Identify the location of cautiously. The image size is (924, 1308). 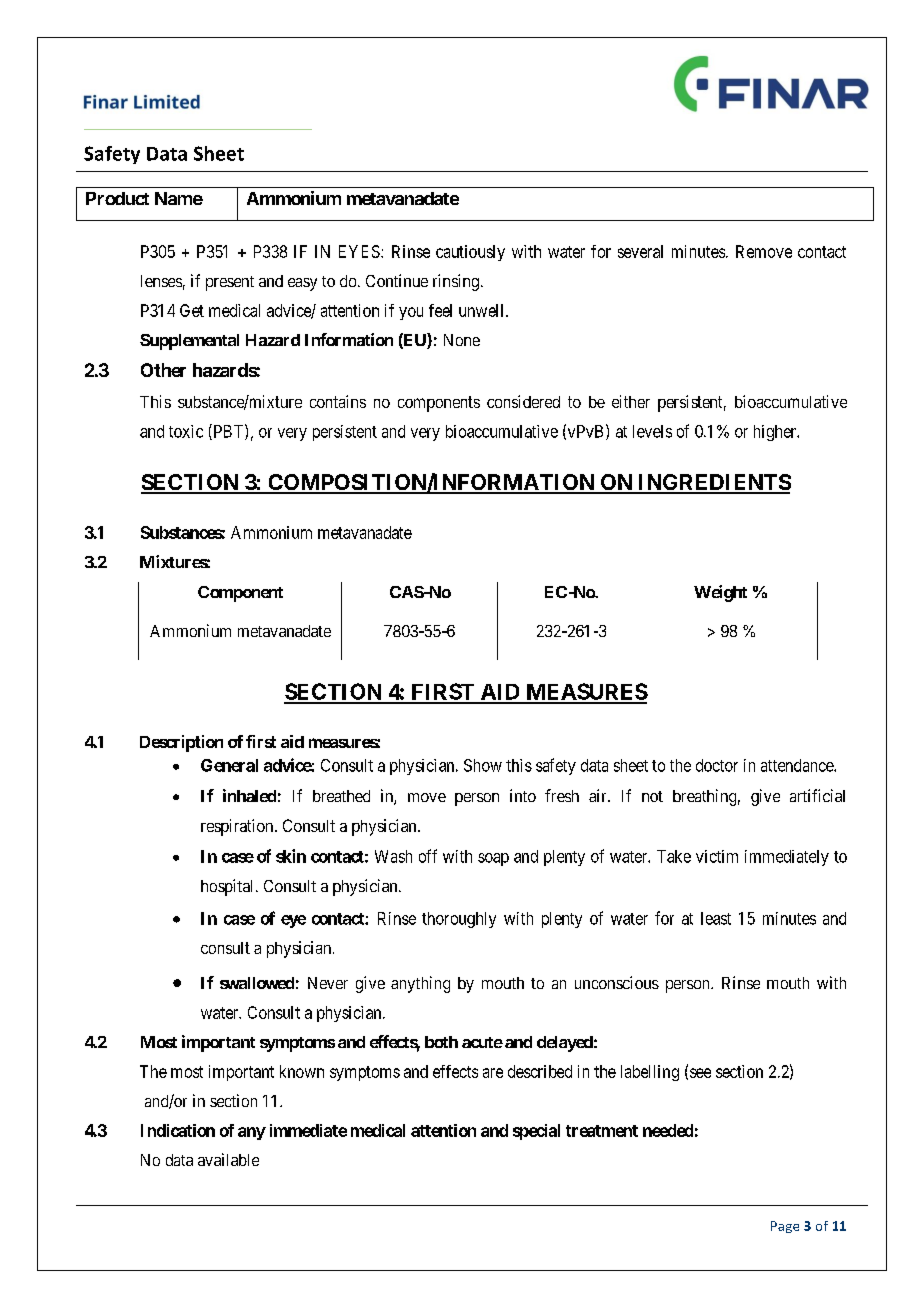
(470, 253).
